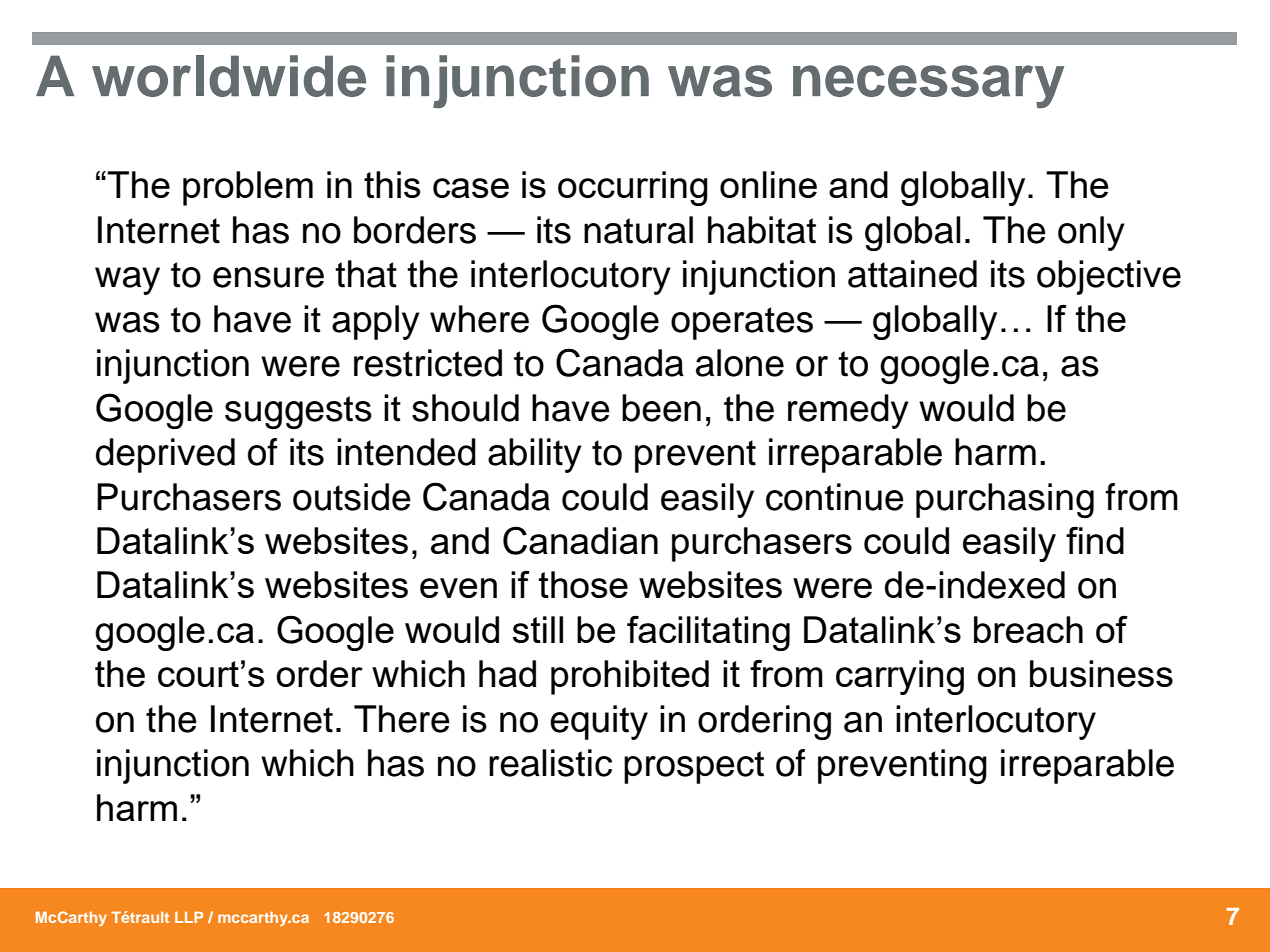 This image has height=952, width=1270. I want to click on worldwide, so click(229, 76).
